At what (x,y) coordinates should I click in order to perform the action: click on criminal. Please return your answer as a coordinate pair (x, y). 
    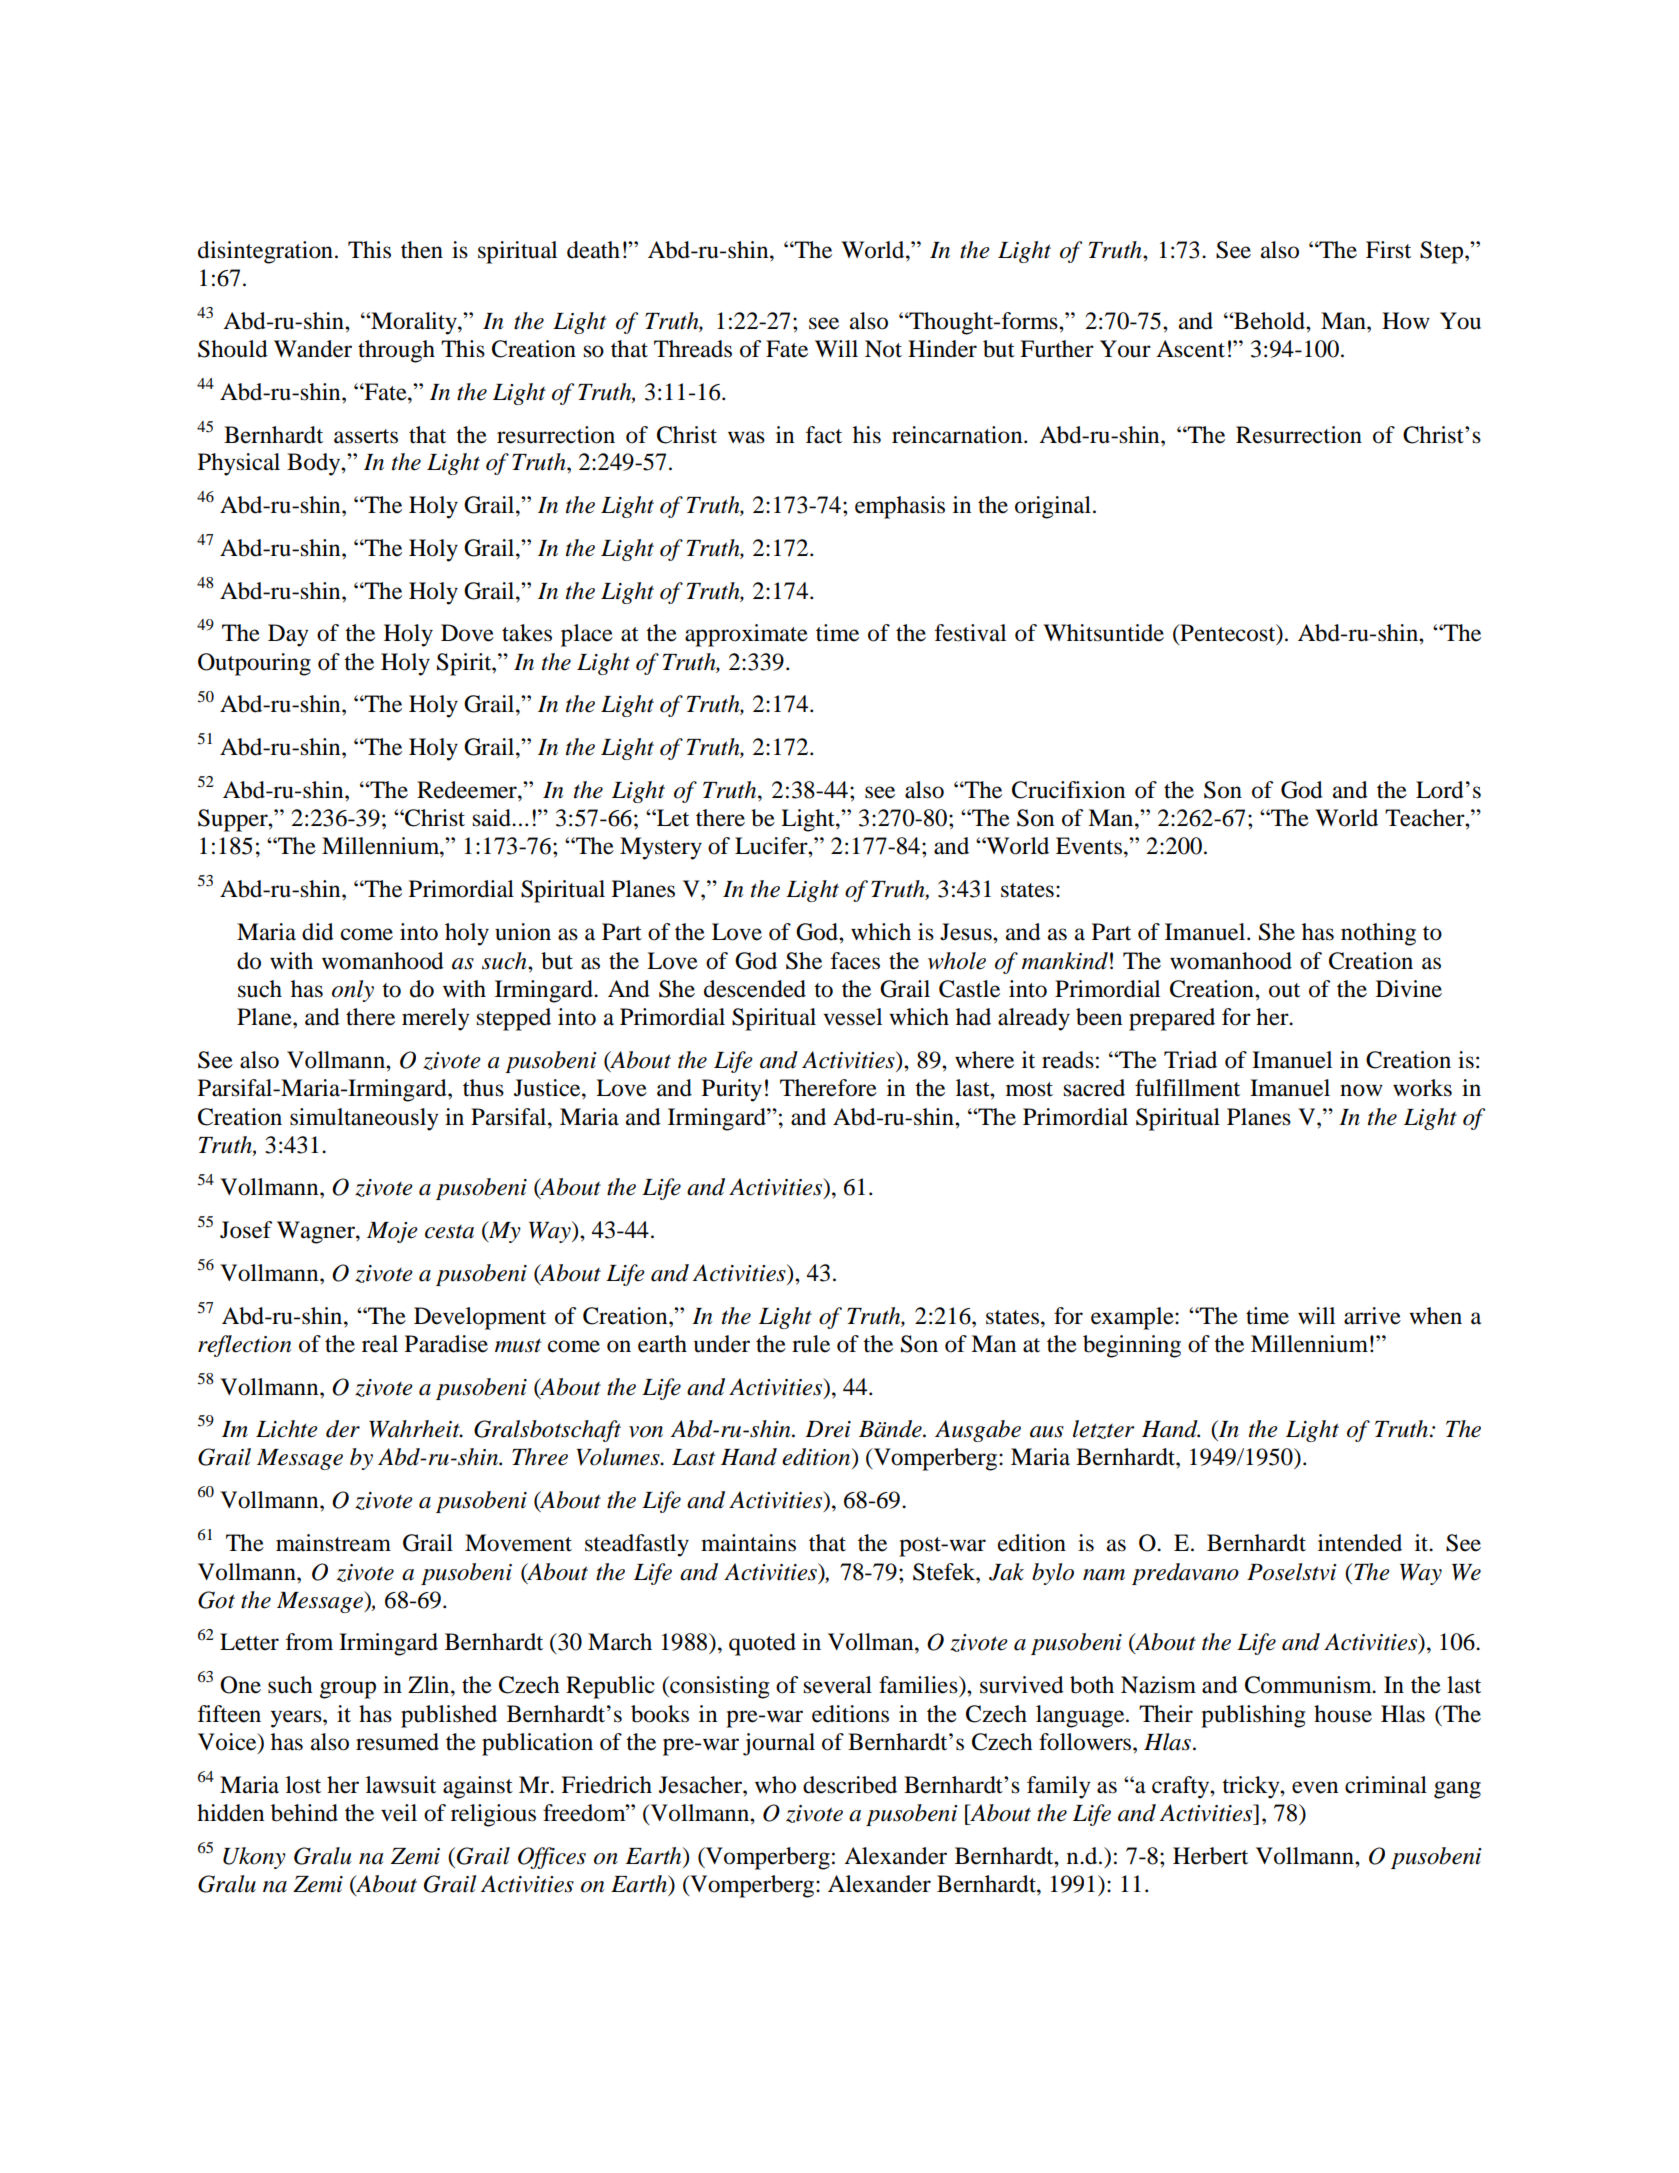
    Looking at the image, I should click on (1386, 1785).
